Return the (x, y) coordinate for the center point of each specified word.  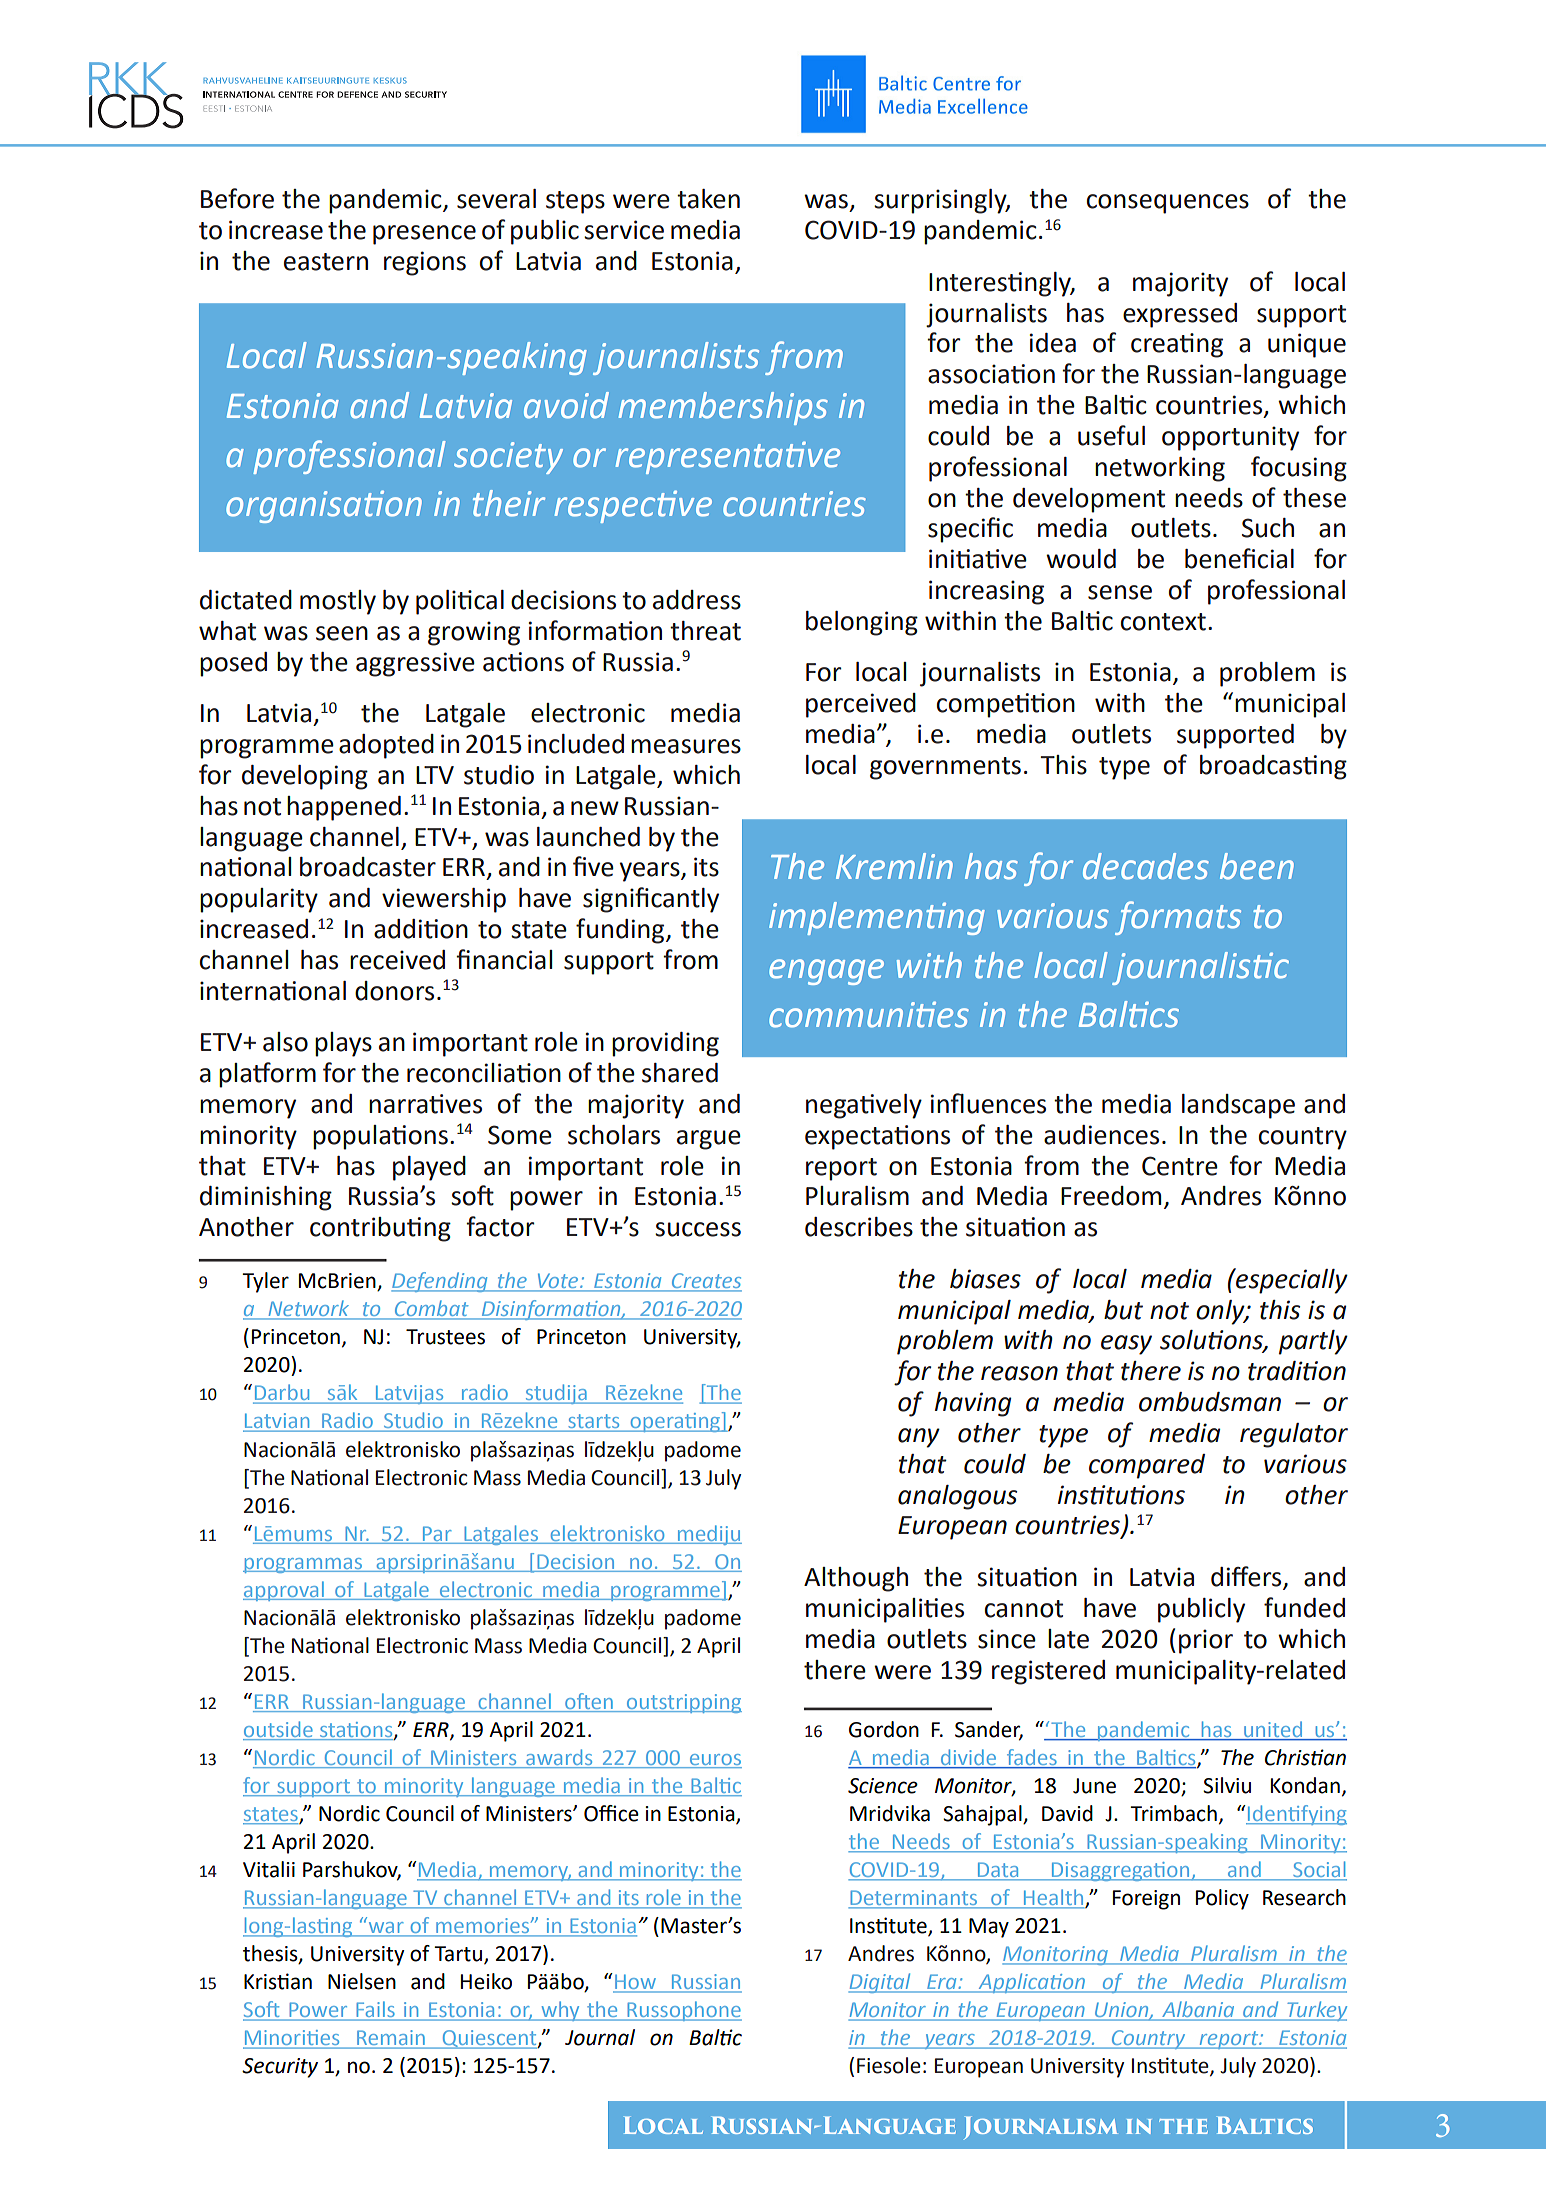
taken (708, 199)
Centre (1180, 1166)
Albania (1198, 2010)
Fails (375, 2010)
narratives (425, 1104)
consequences (1168, 204)
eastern (326, 262)
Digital (881, 1983)
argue (709, 1140)
